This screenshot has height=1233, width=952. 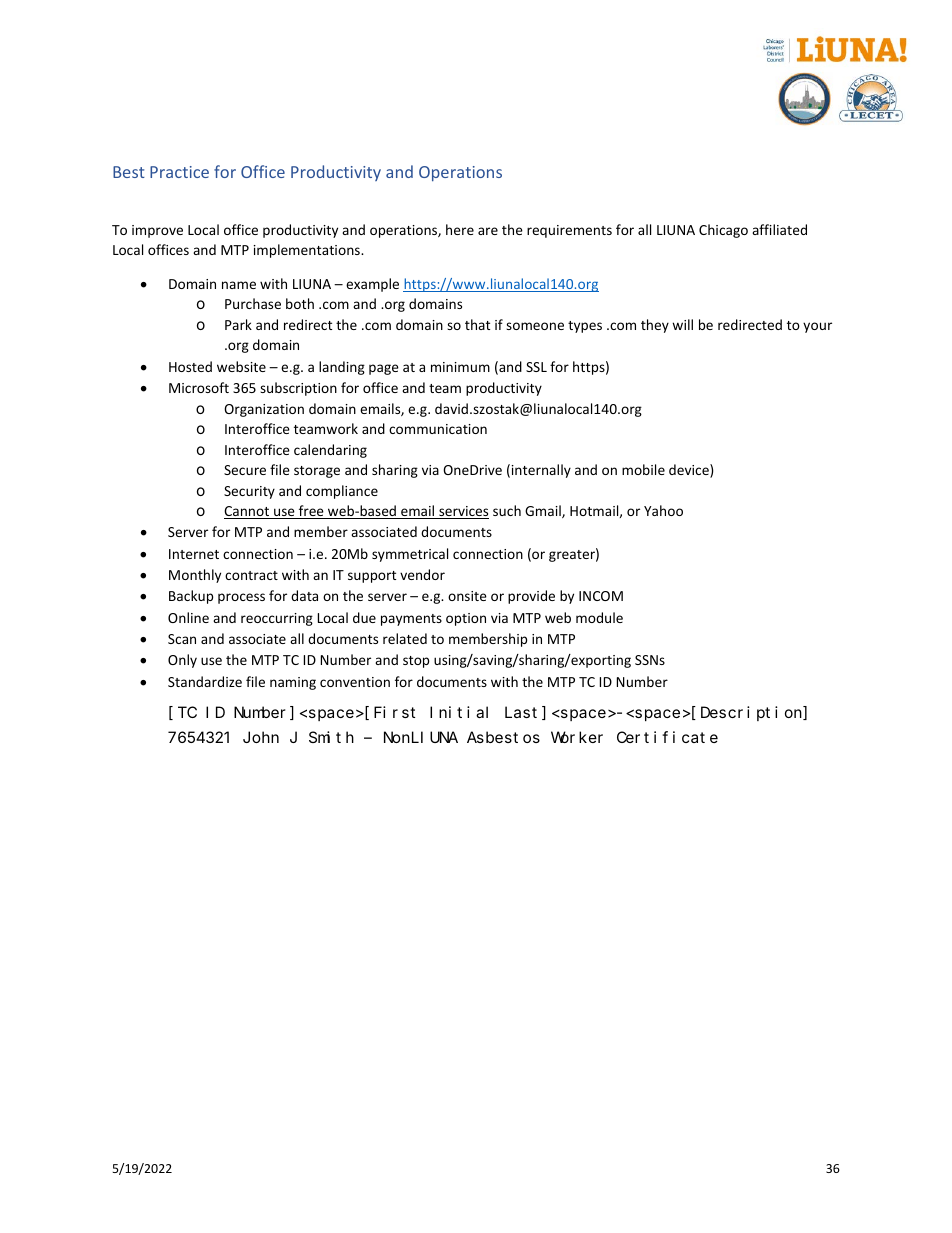 I want to click on module, so click(x=599, y=617).
